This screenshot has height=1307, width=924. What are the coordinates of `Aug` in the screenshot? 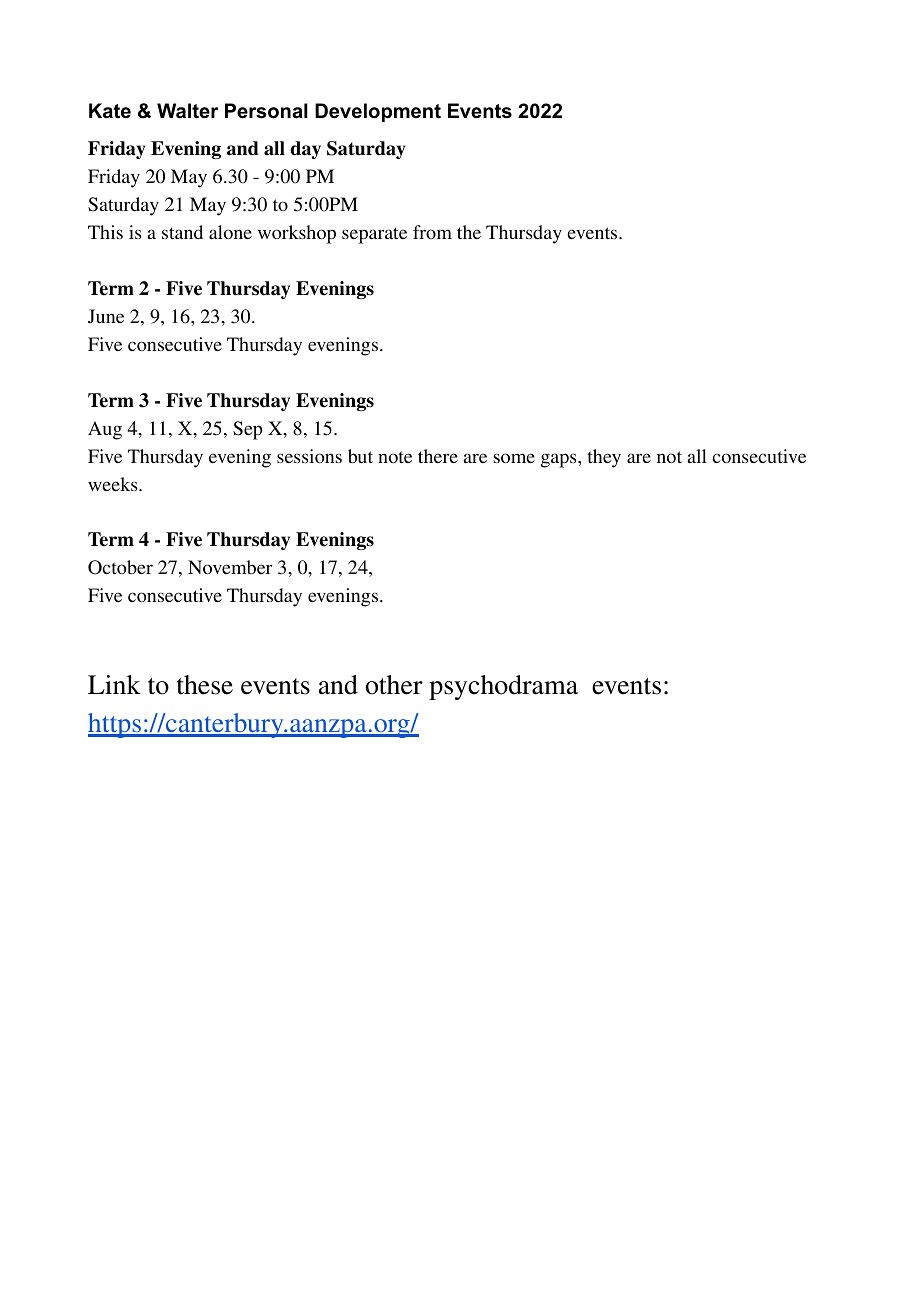 It's located at (105, 430).
